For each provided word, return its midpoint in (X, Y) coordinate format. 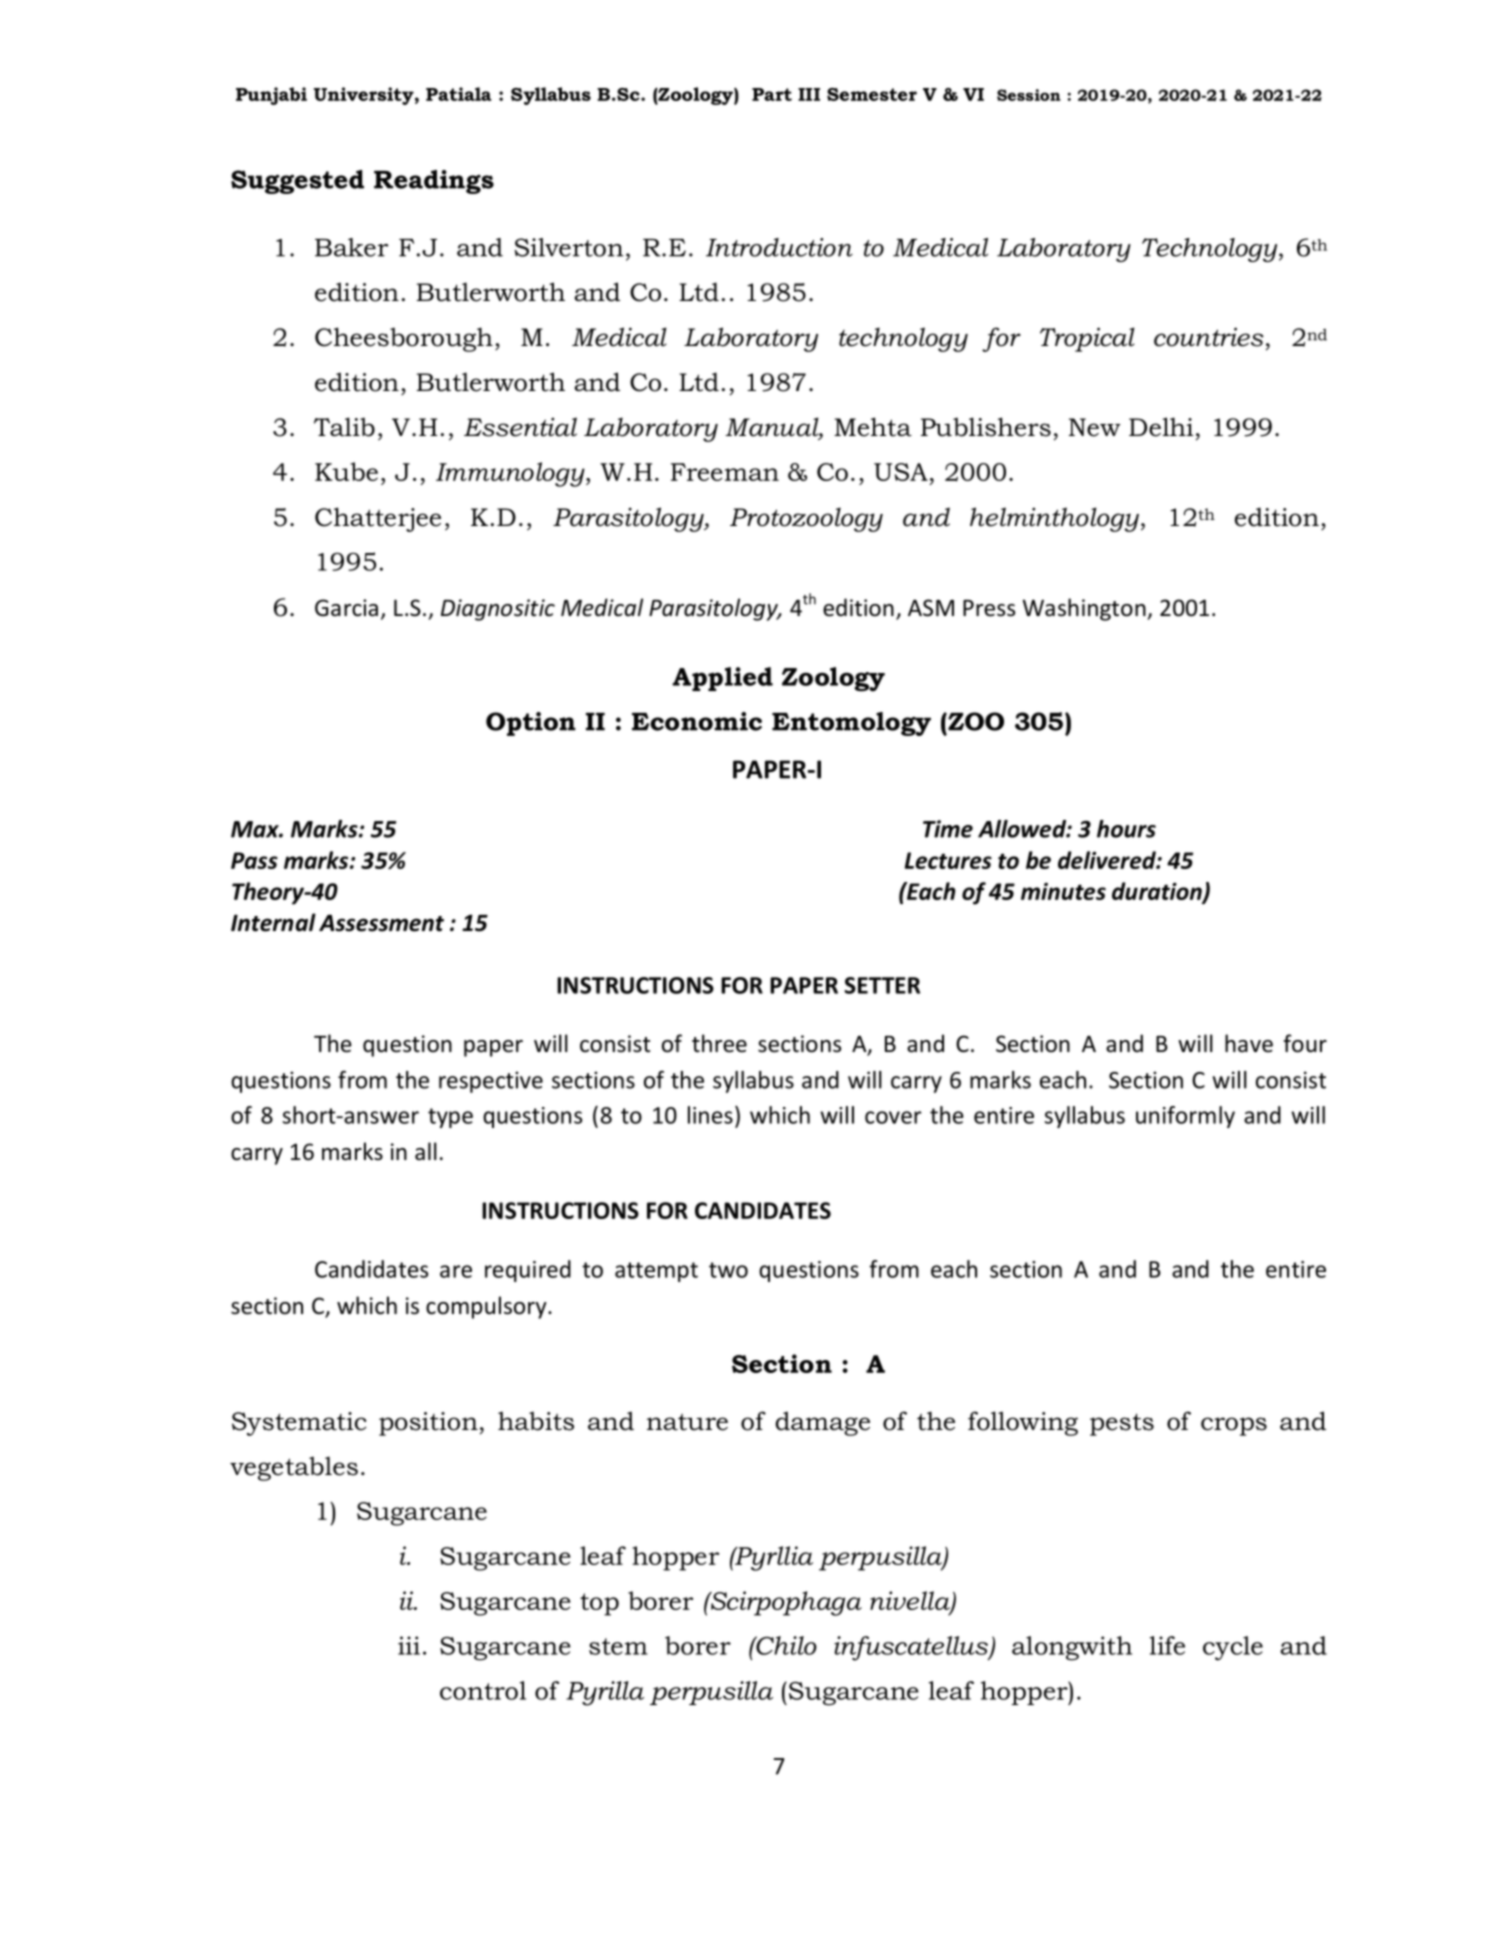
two (728, 1270)
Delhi (1161, 427)
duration (1158, 892)
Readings (434, 182)
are (456, 1271)
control (483, 1690)
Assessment (381, 923)
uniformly (1185, 1117)
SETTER (882, 985)
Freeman (725, 472)
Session (1029, 95)
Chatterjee (378, 519)
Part (772, 94)
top (599, 1604)
